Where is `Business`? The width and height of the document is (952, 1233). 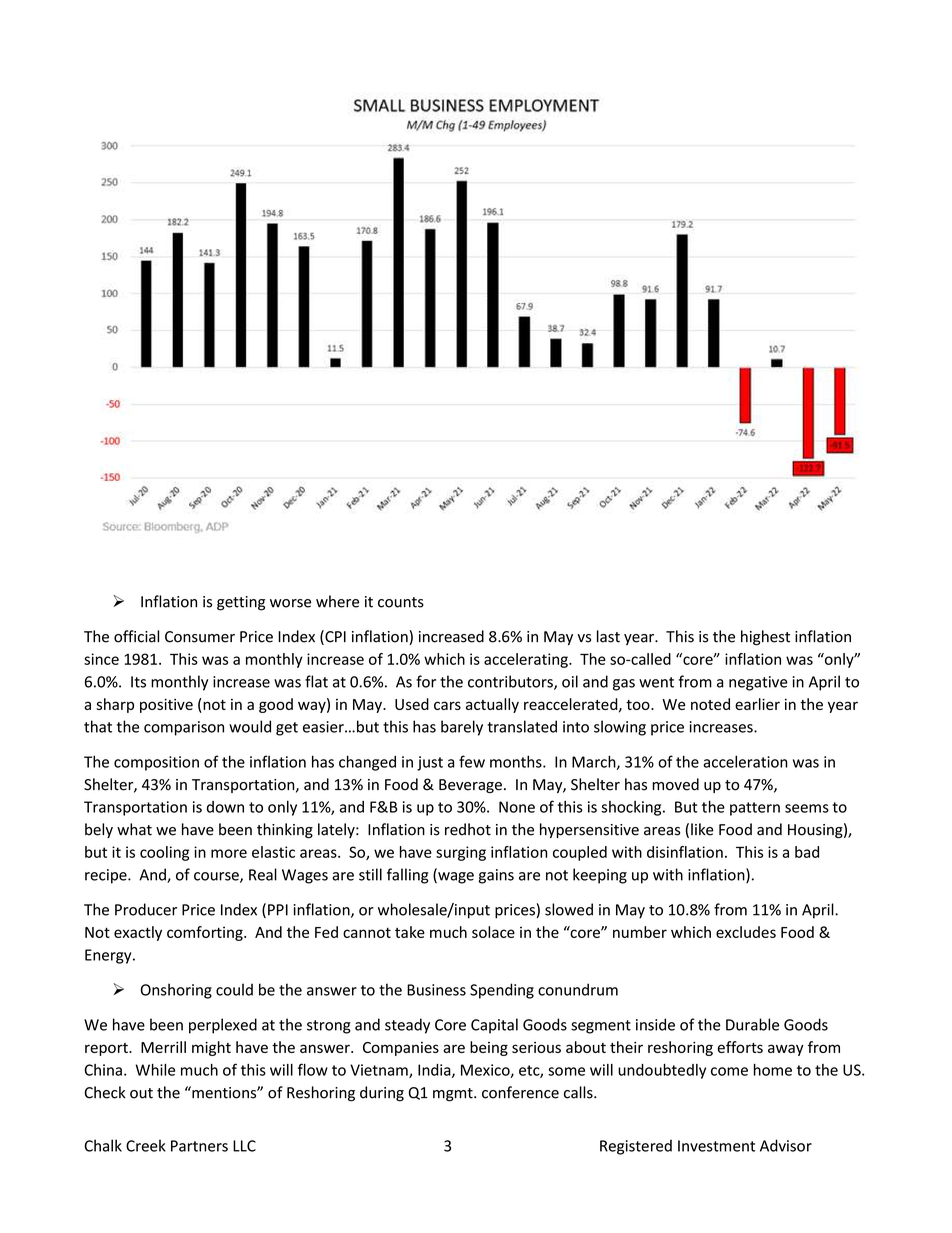
Business is located at coordinates (436, 990).
